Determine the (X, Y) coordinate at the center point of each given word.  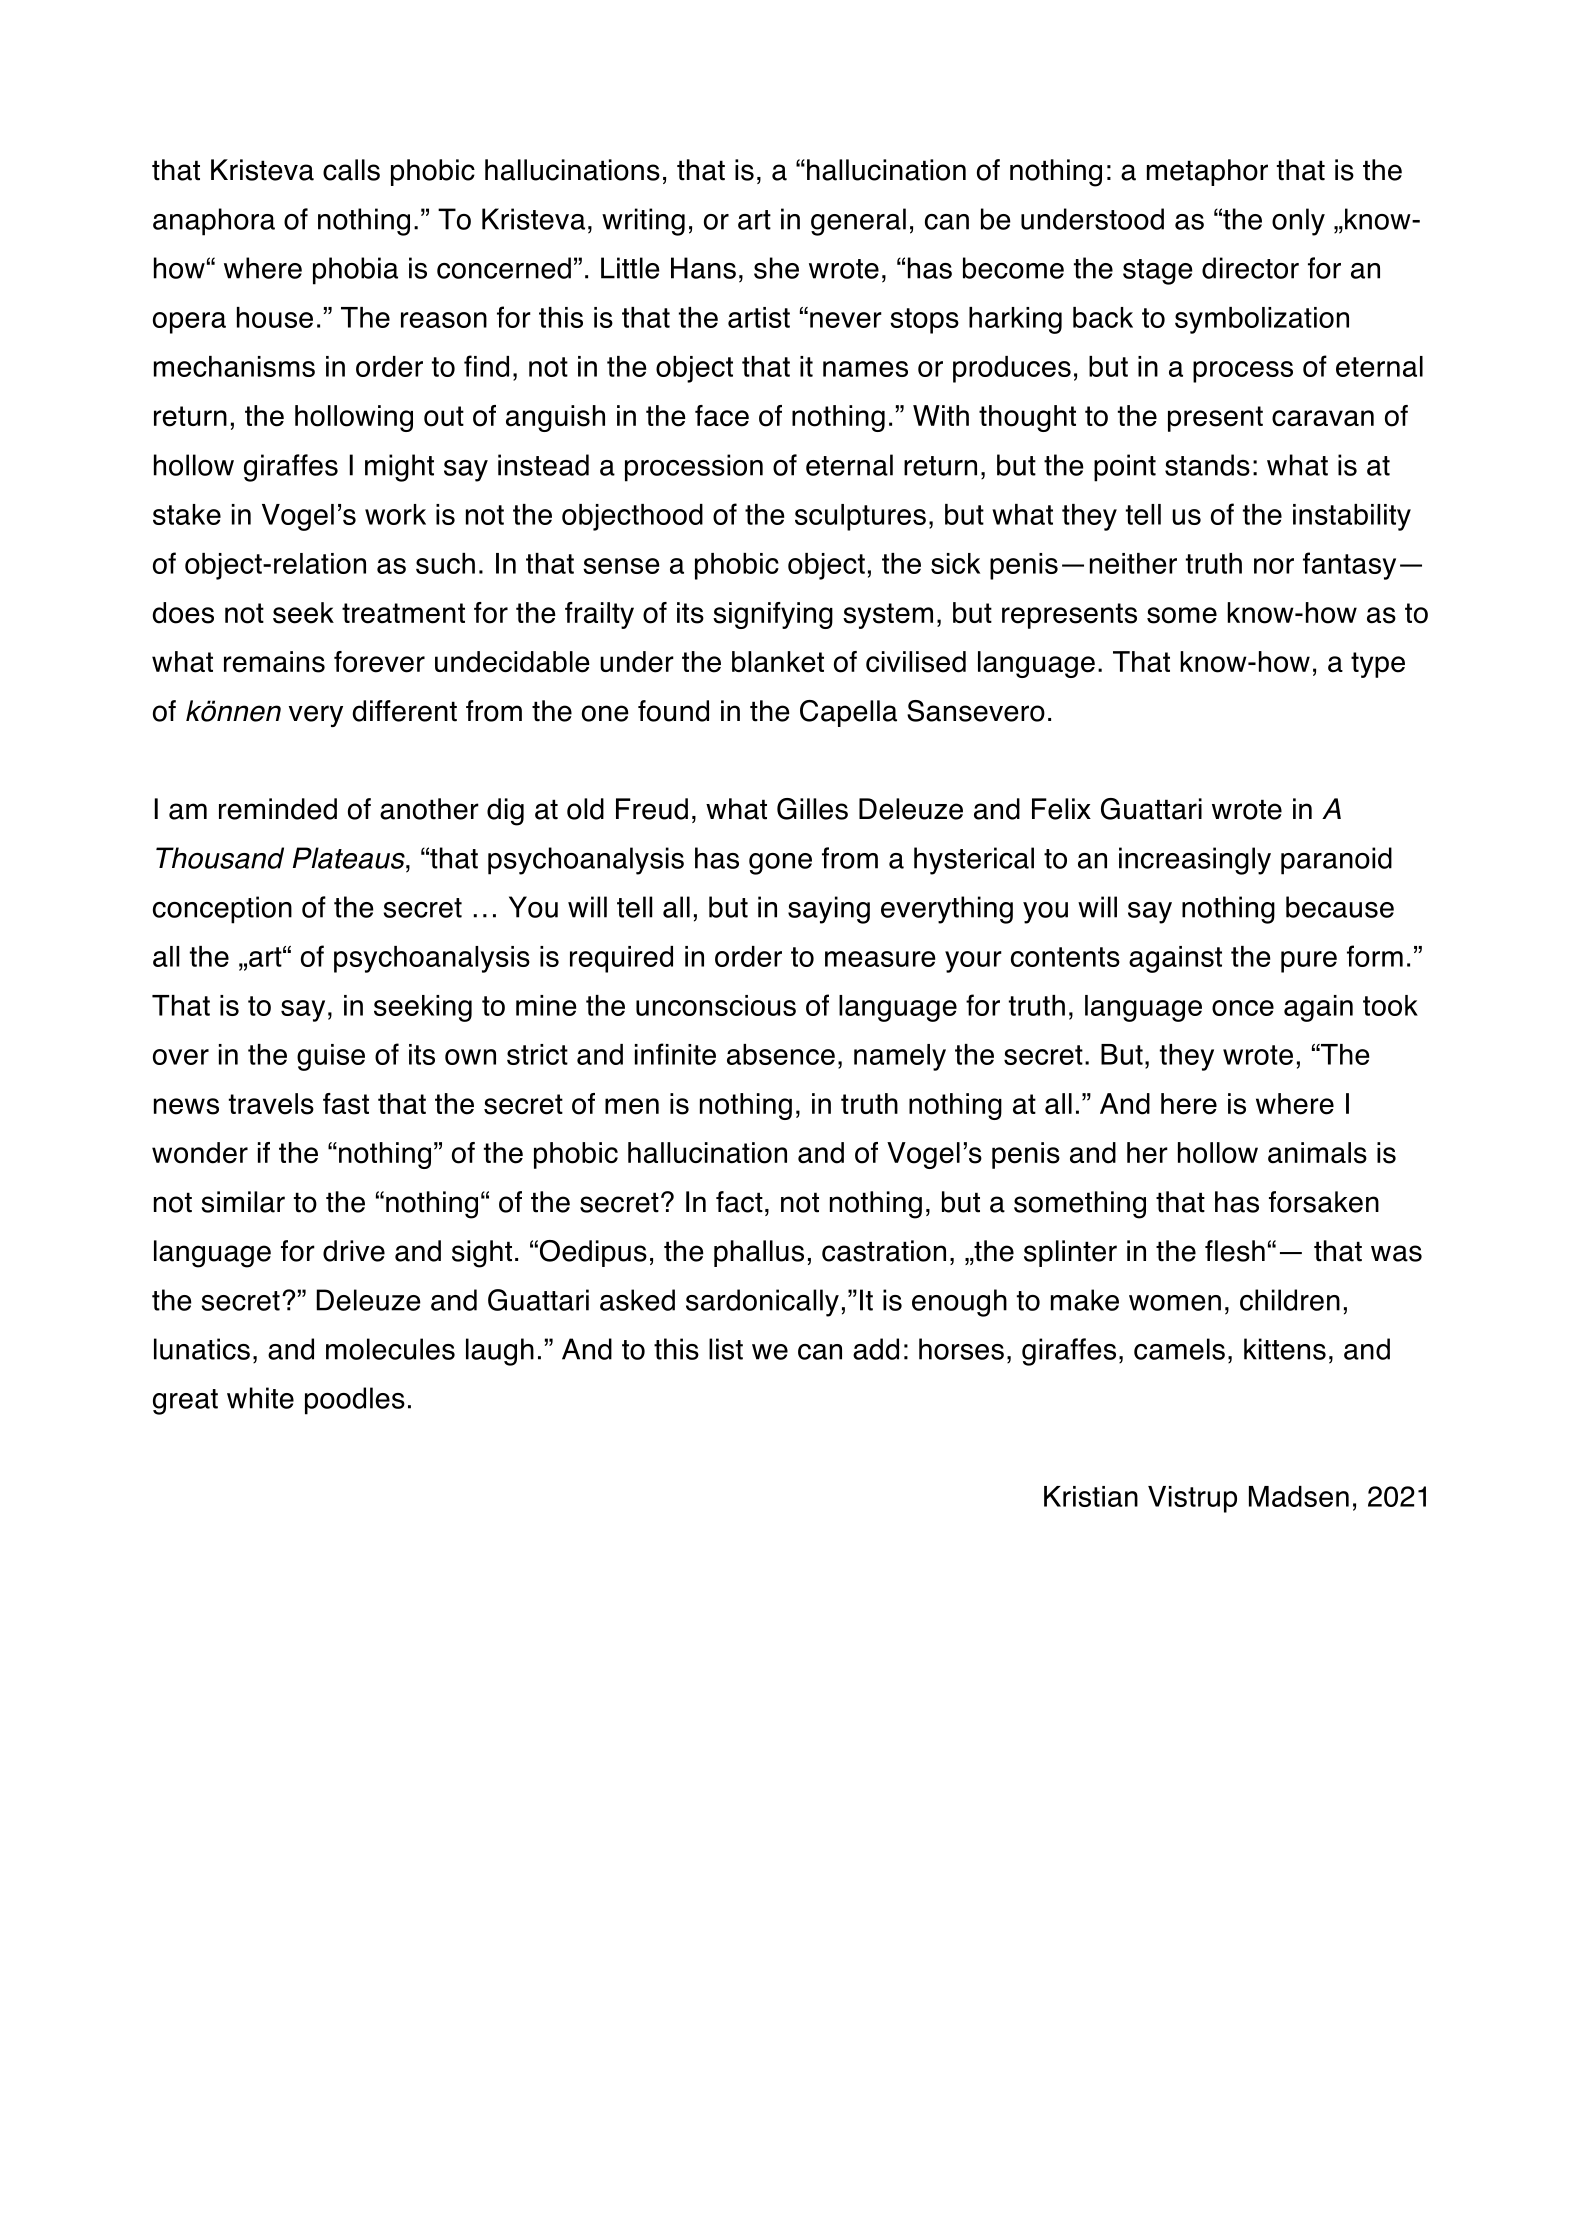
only (1298, 222)
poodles (355, 1401)
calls (351, 170)
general (858, 222)
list (726, 1349)
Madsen (1299, 1496)
